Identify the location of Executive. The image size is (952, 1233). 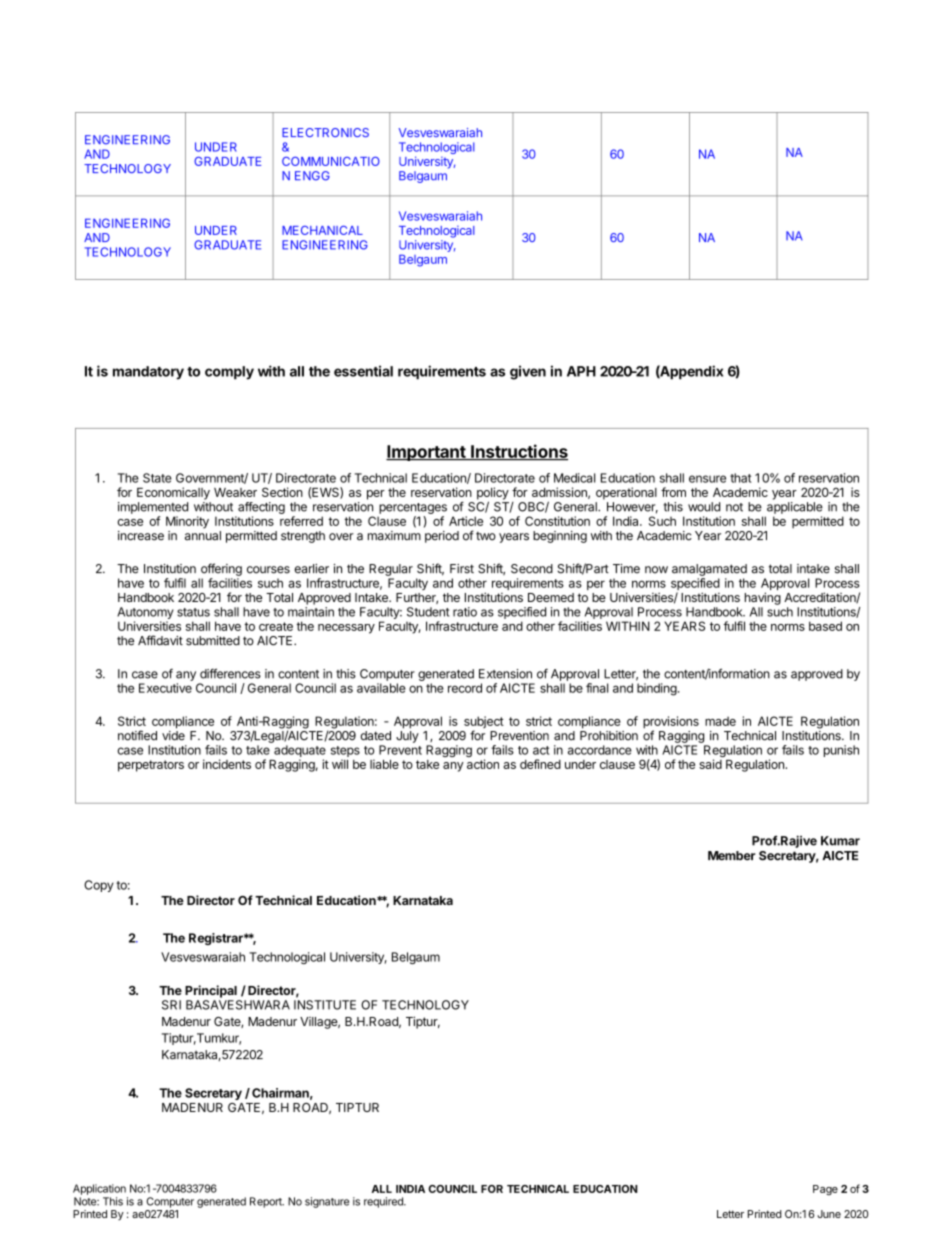
(165, 688).
